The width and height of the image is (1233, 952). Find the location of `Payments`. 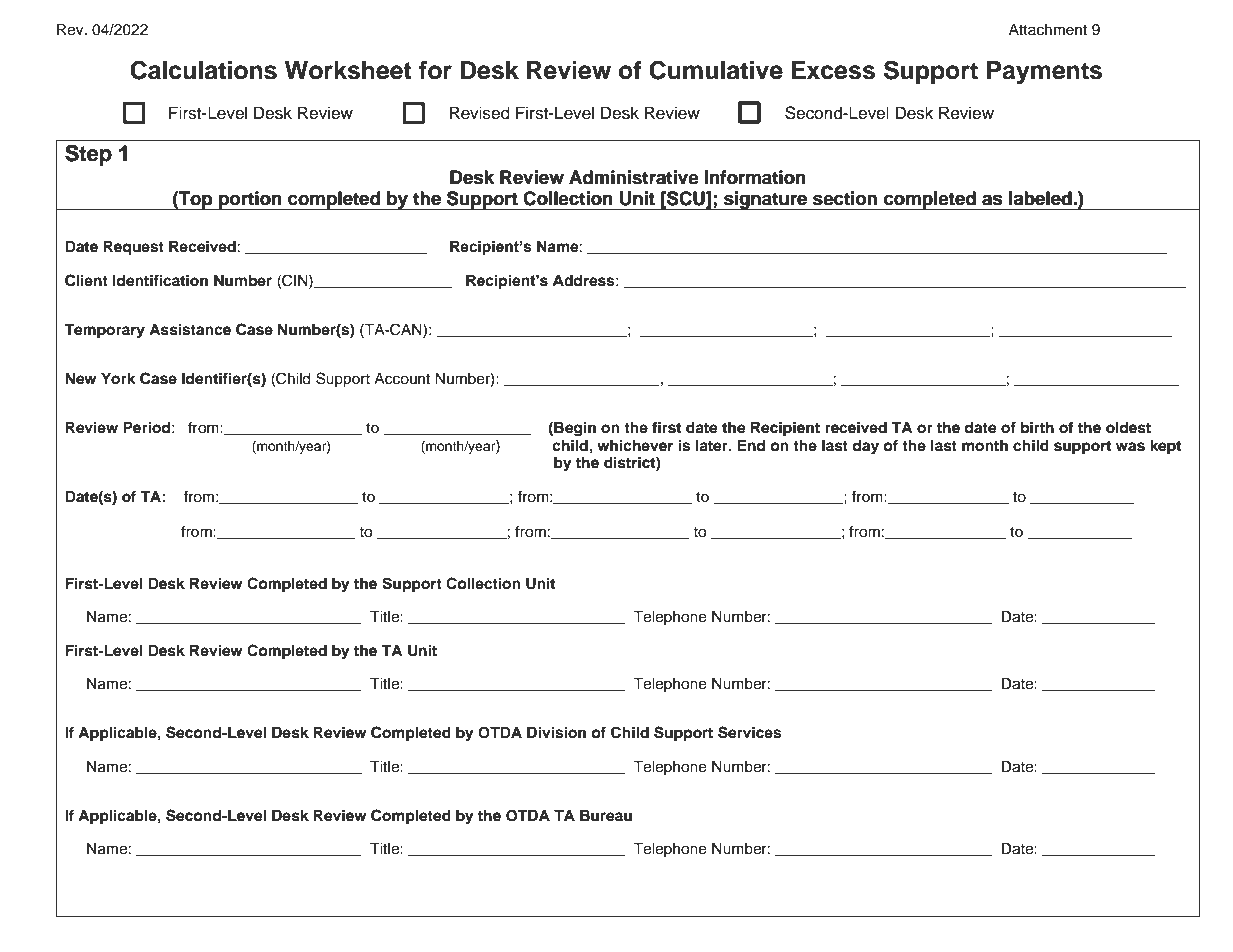

Payments is located at coordinates (1044, 73).
